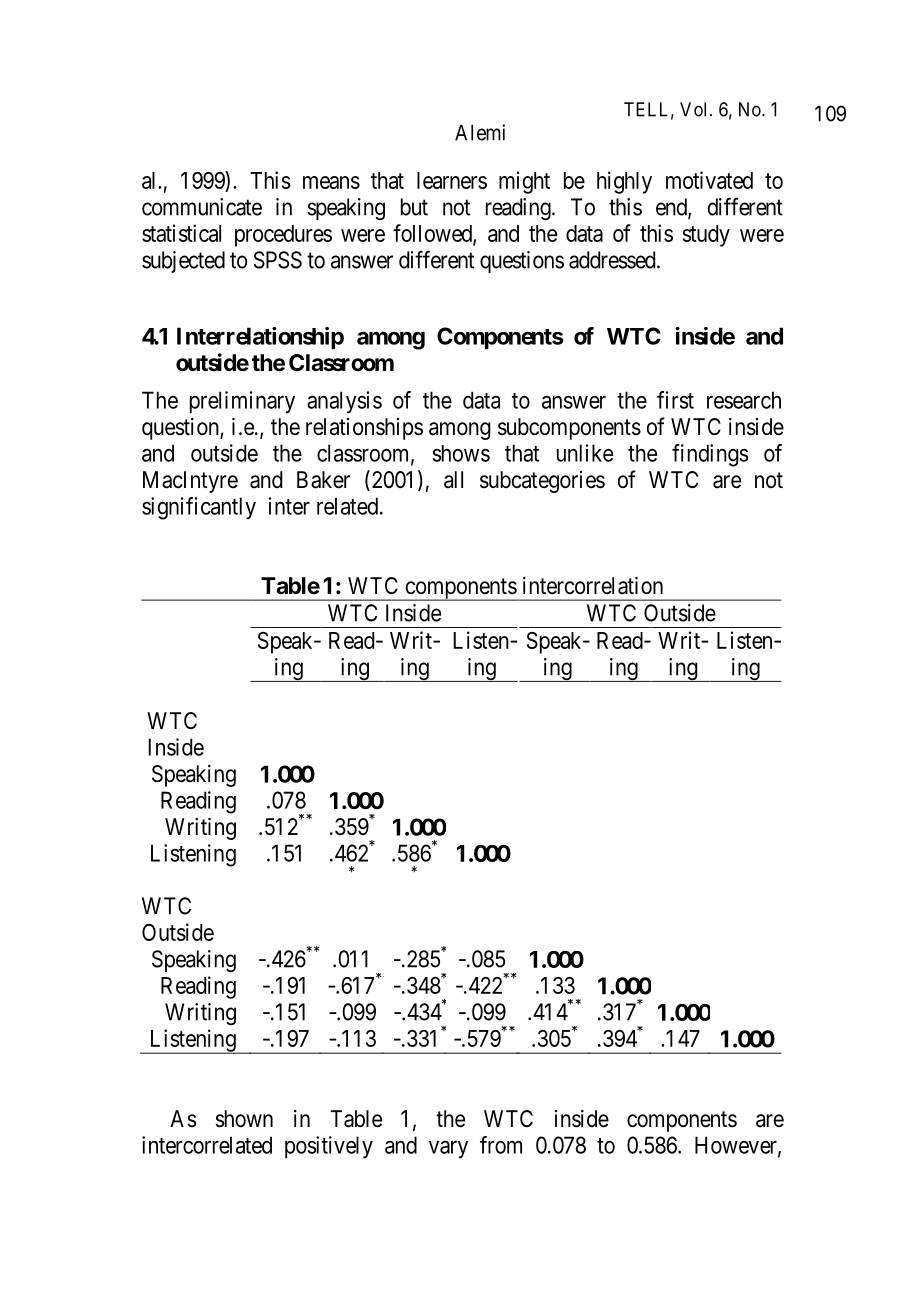 The width and height of the page is (924, 1305). I want to click on Vol, so click(695, 109).
